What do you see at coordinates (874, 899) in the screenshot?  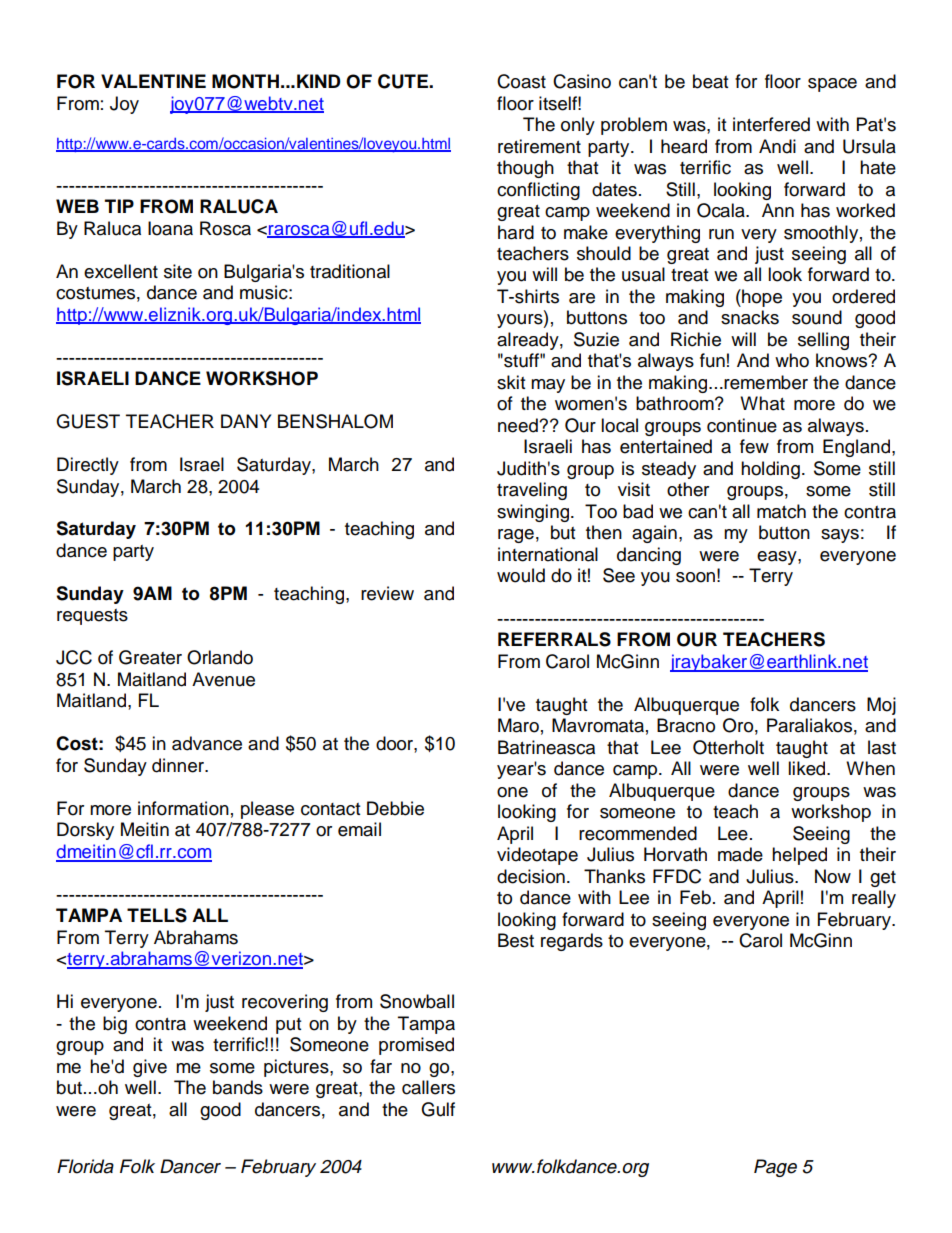 I see `really` at bounding box center [874, 899].
